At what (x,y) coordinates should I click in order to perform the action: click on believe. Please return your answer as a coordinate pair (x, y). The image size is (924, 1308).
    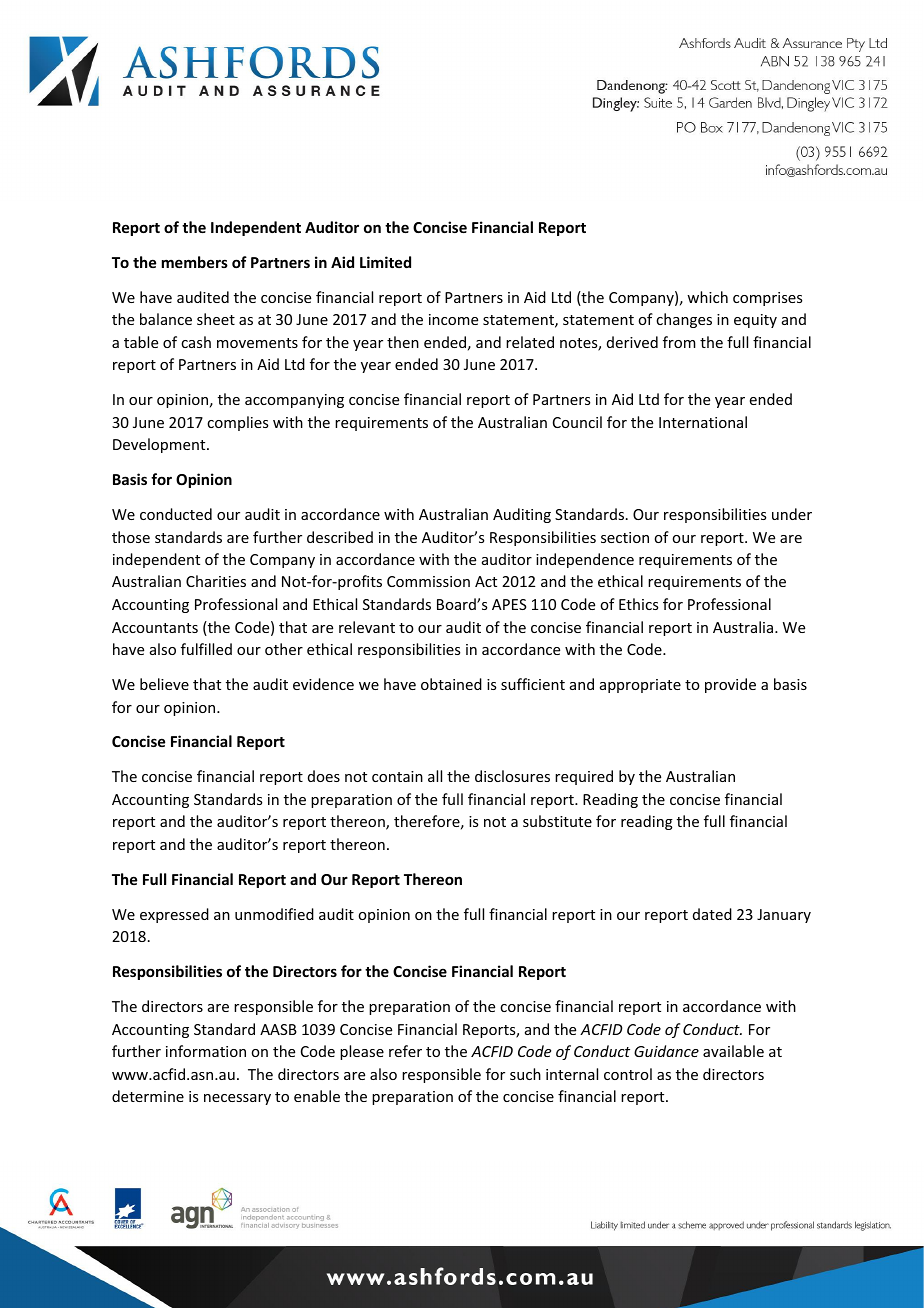
    Looking at the image, I should click on (164, 684).
